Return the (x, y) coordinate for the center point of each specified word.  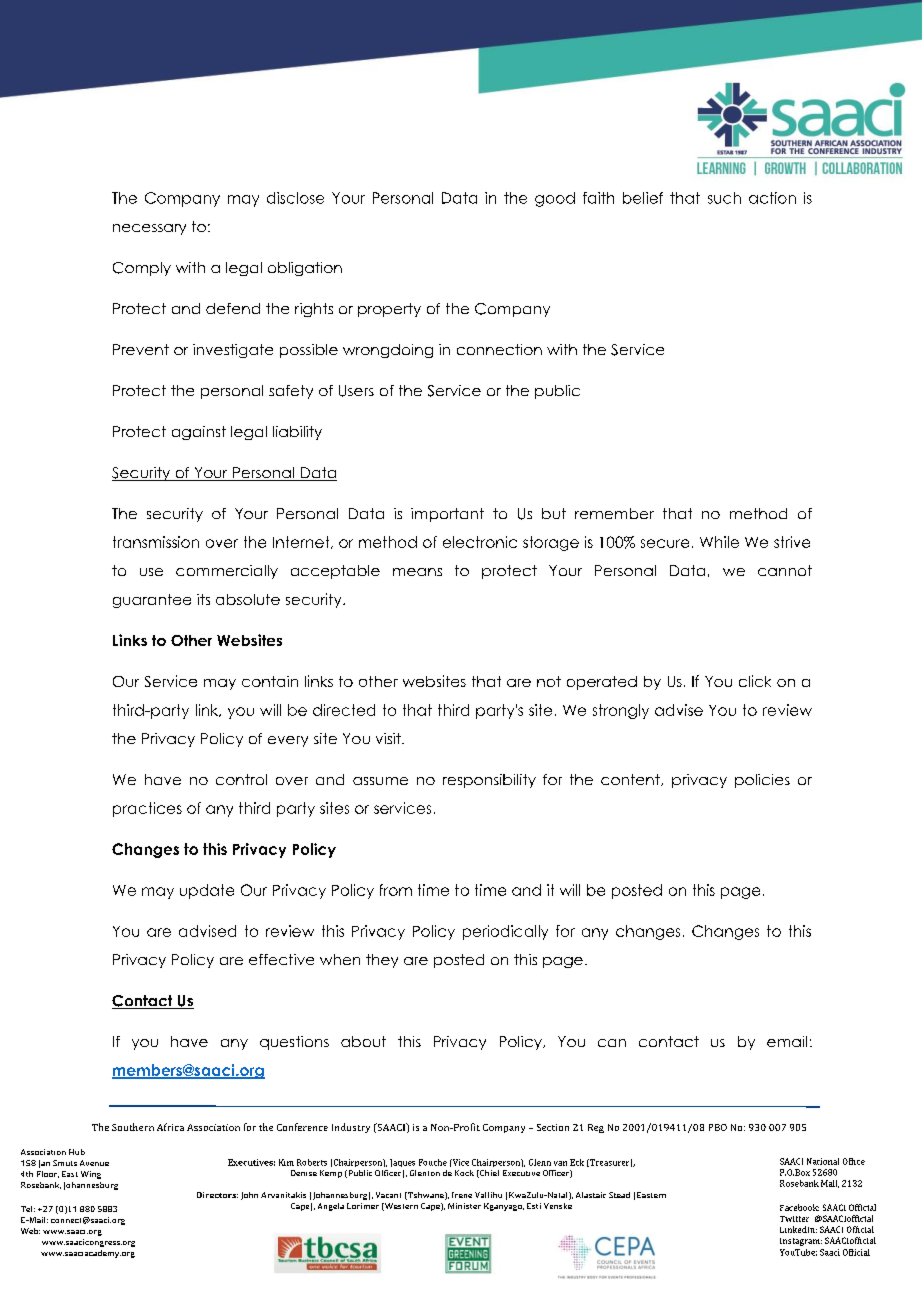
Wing (91, 1175)
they (382, 961)
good (555, 199)
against (199, 433)
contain (270, 681)
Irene (462, 1195)
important (447, 515)
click (755, 681)
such (724, 198)
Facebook (799, 1207)
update (207, 891)
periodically (505, 932)
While (719, 542)
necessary (149, 229)
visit (389, 738)
